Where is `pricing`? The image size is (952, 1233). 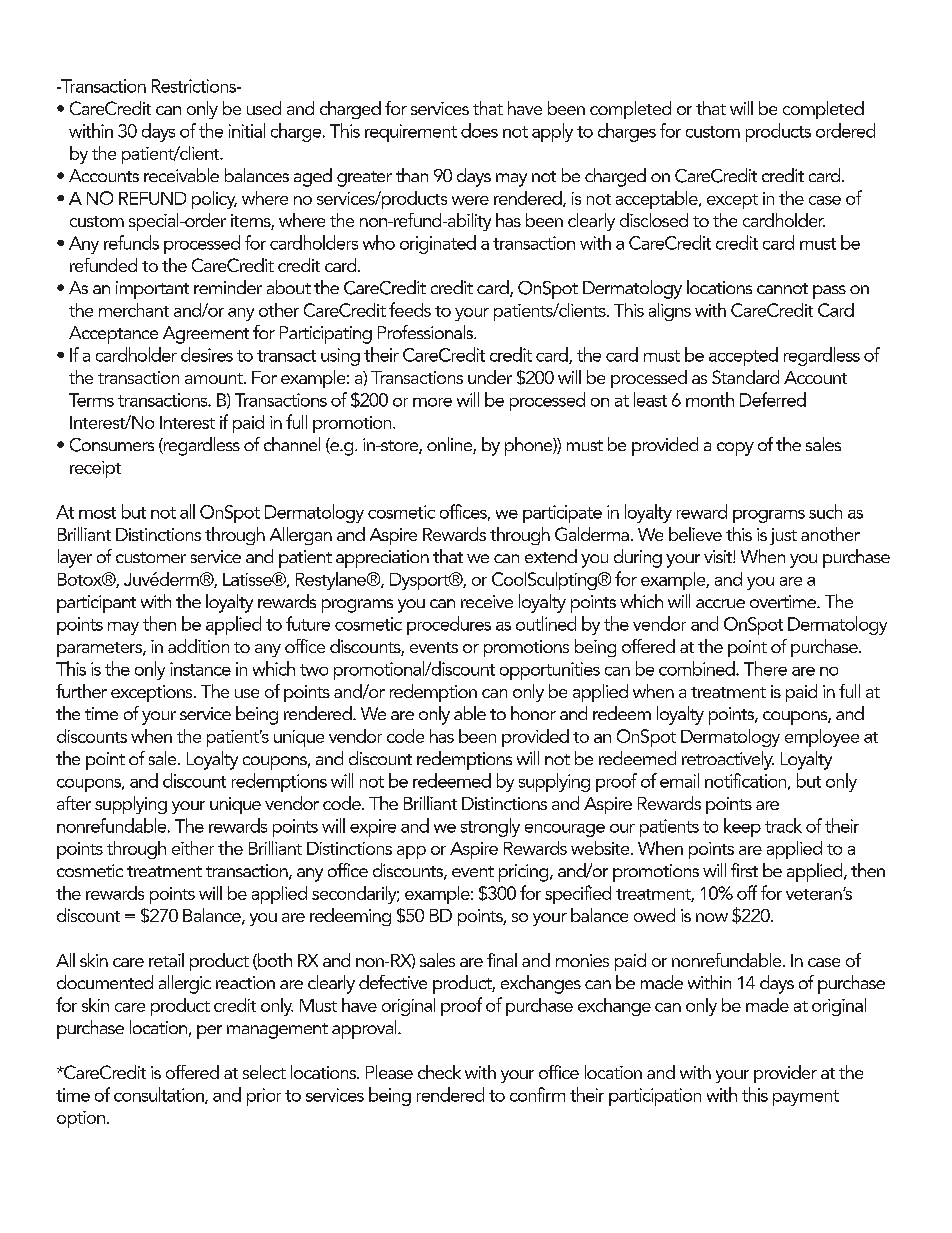
pricing is located at coordinates (525, 873).
